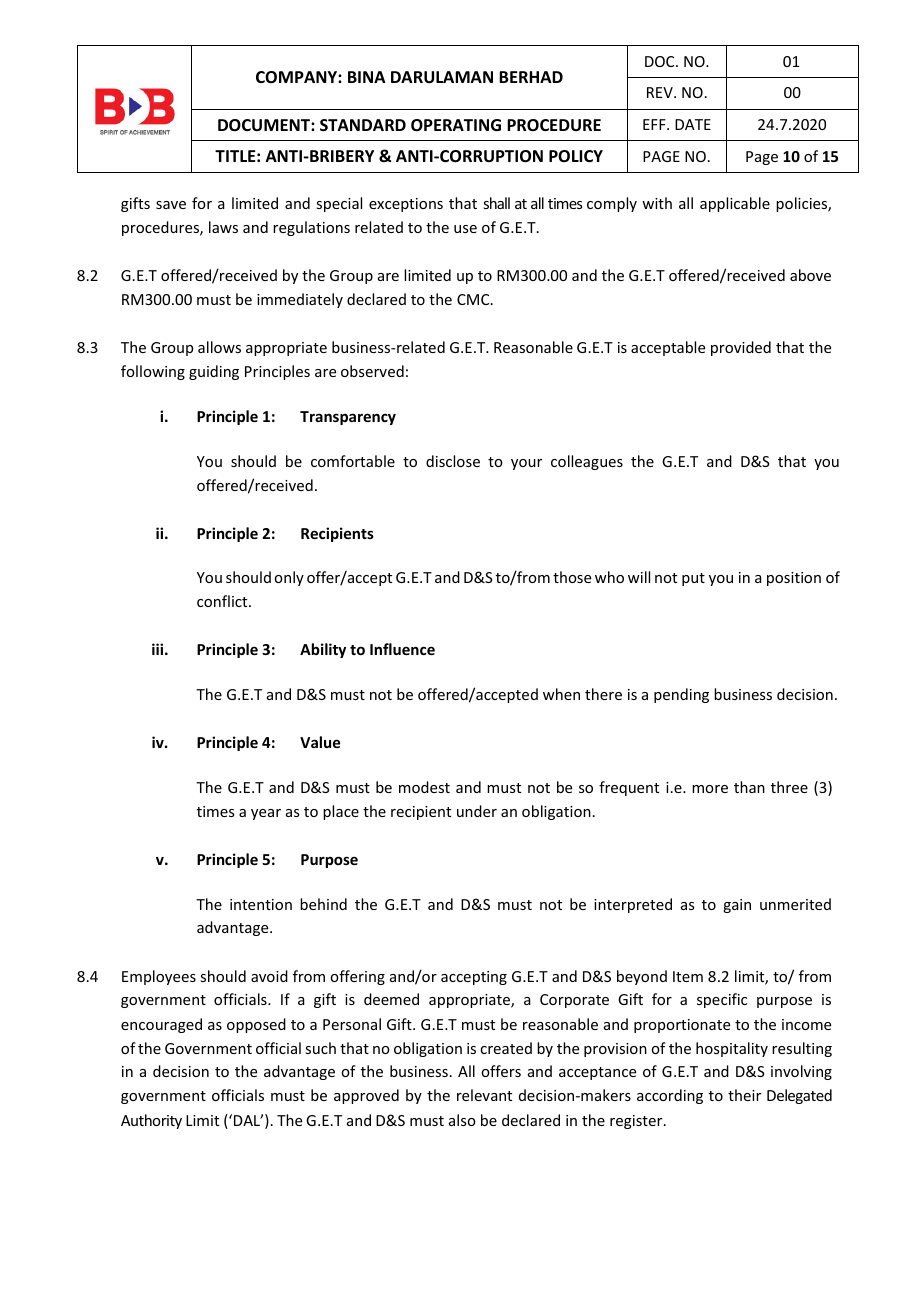 Image resolution: width=924 pixels, height=1308 pixels. I want to click on opposed, so click(256, 1025).
